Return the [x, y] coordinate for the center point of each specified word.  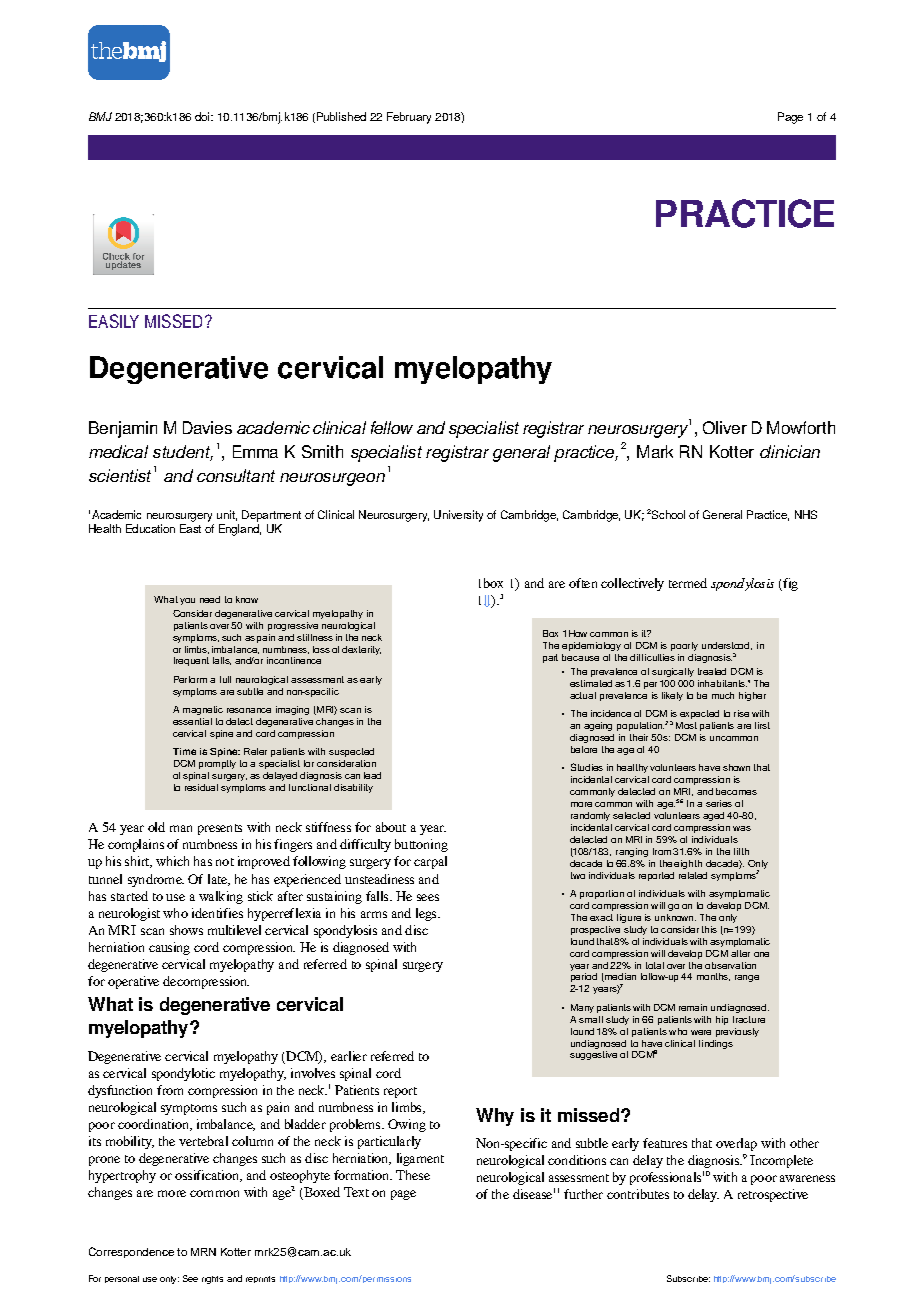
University [458, 516]
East [190, 528]
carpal [430, 862]
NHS [806, 514]
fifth [741, 851]
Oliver [725, 427]
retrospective [773, 1195]
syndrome [156, 880]
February [409, 118]
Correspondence [131, 1252]
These [413, 1175]
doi [203, 116]
